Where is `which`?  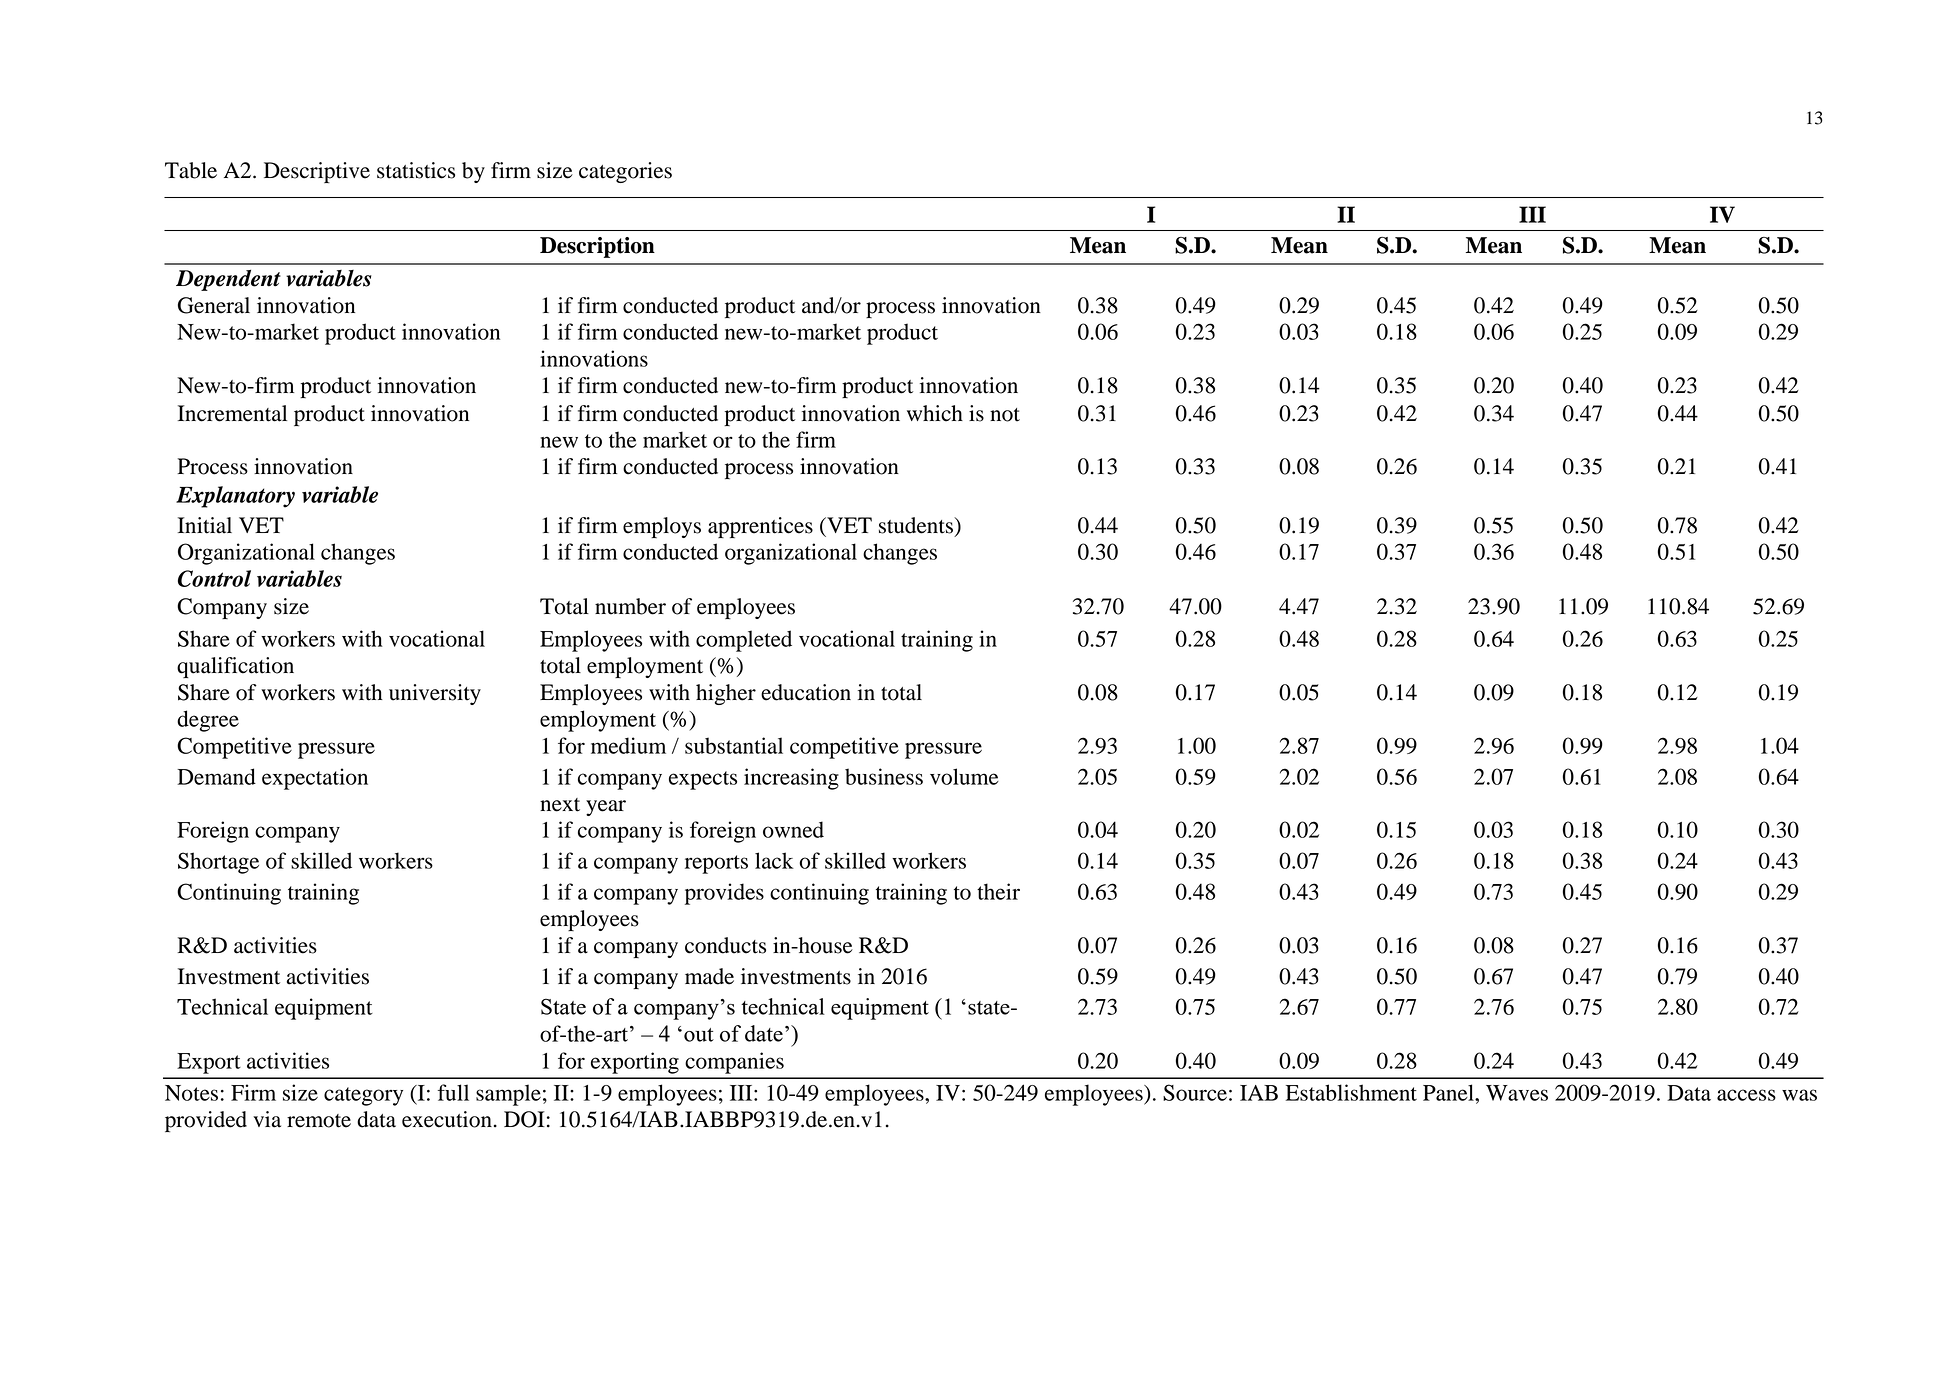
which is located at coordinates (935, 413).
